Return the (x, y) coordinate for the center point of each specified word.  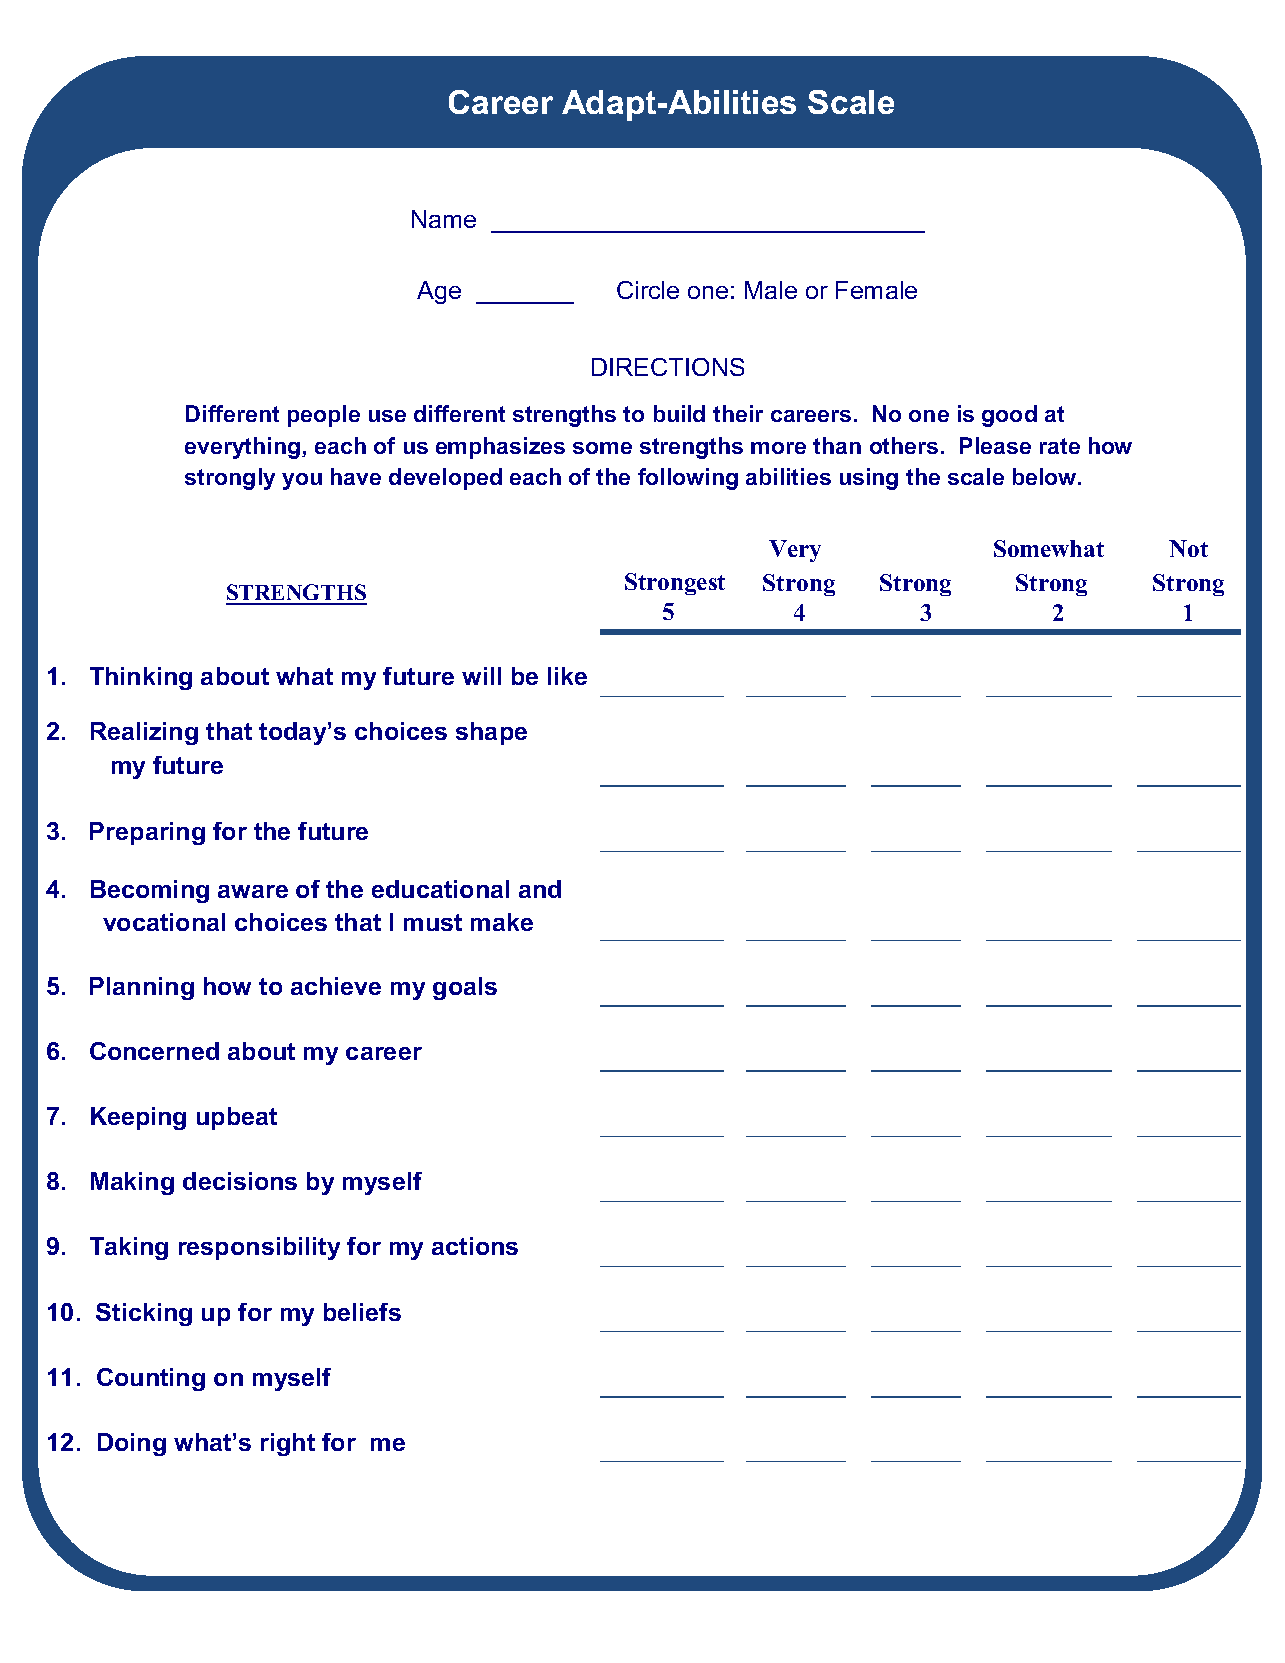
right (288, 1444)
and (540, 889)
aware (253, 891)
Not (1188, 548)
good (1009, 416)
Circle (648, 290)
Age (439, 292)
